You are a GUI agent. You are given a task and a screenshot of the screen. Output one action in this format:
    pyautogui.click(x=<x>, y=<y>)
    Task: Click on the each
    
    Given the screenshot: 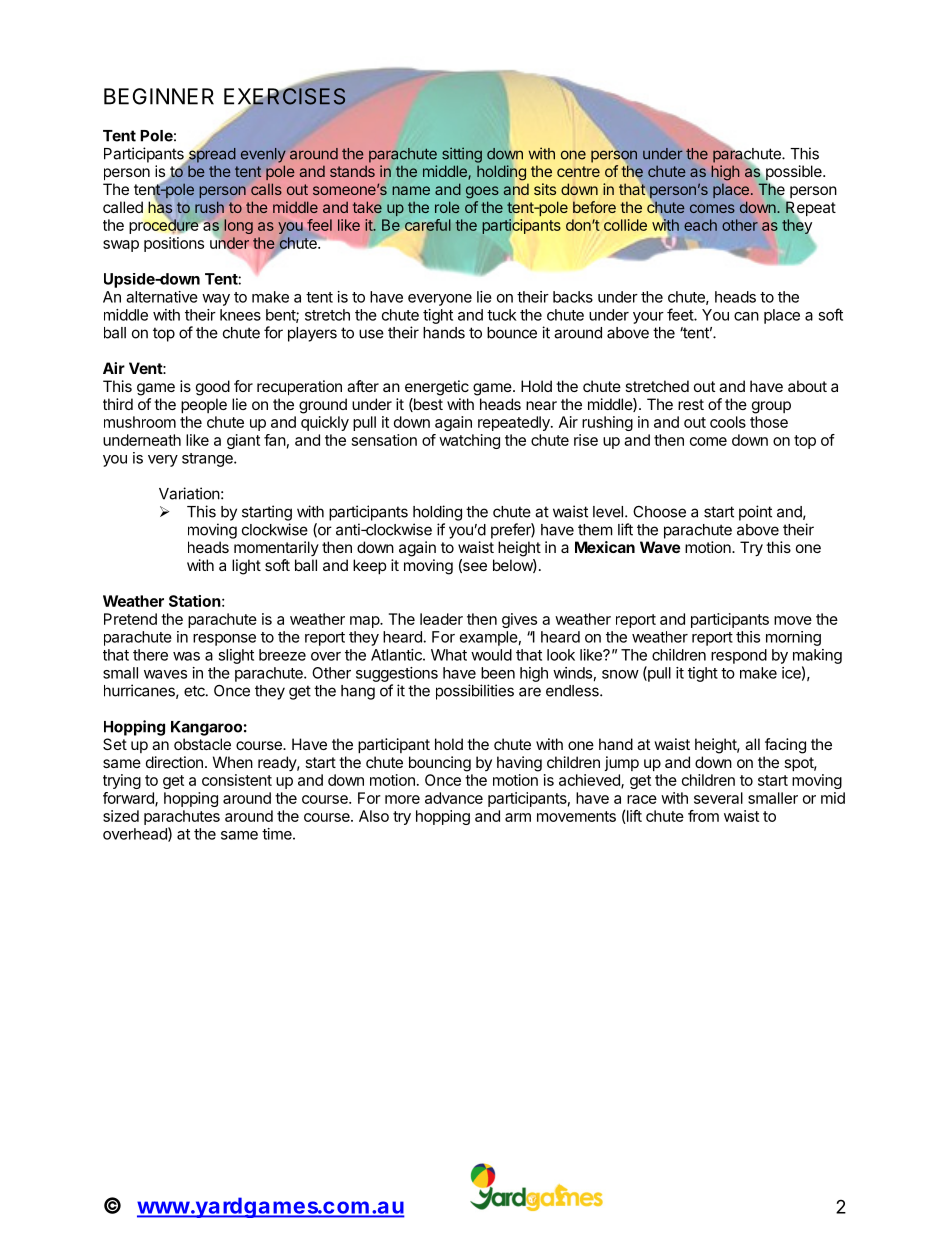 What is the action you would take?
    pyautogui.click(x=700, y=225)
